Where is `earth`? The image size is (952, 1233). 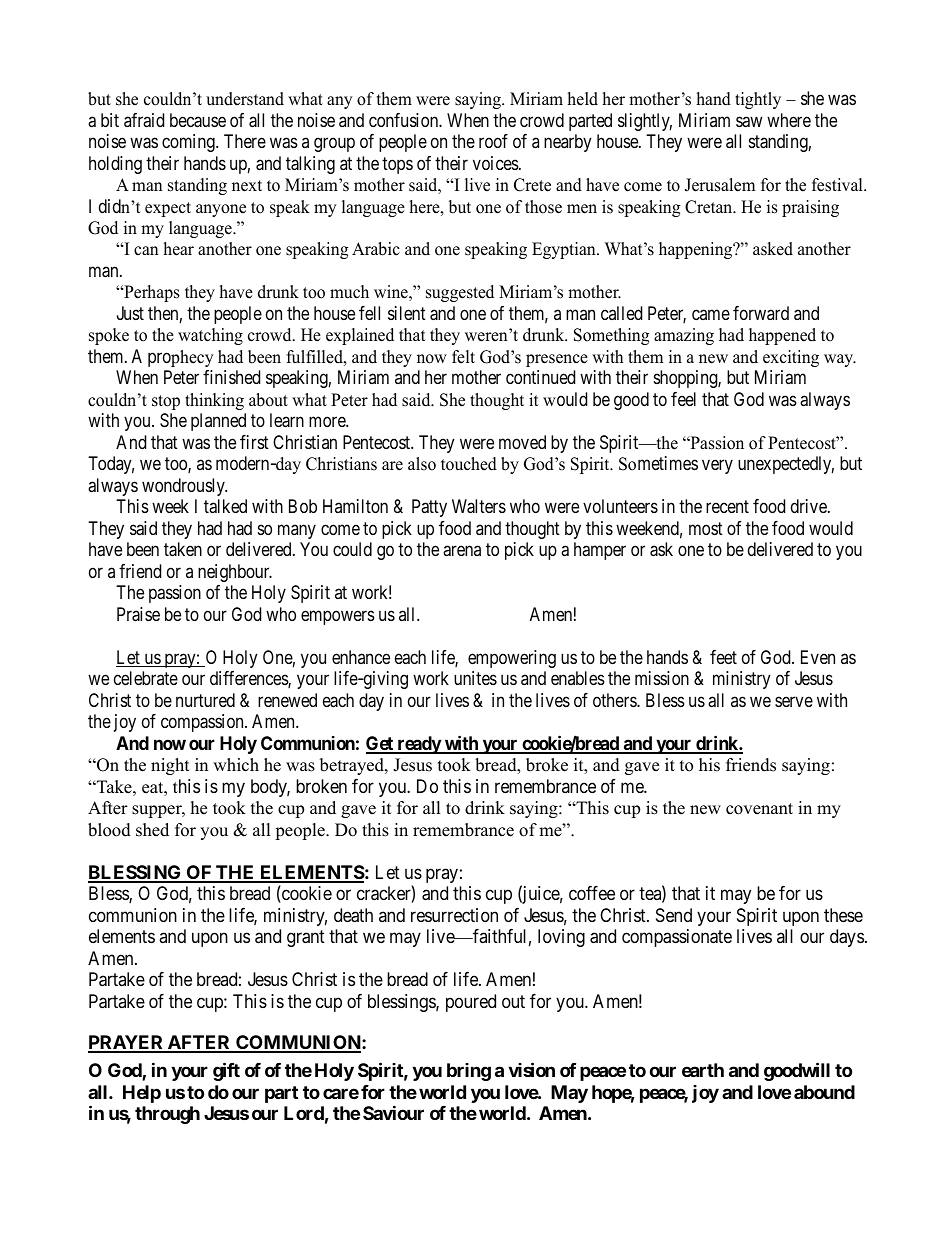 earth is located at coordinates (703, 1070).
